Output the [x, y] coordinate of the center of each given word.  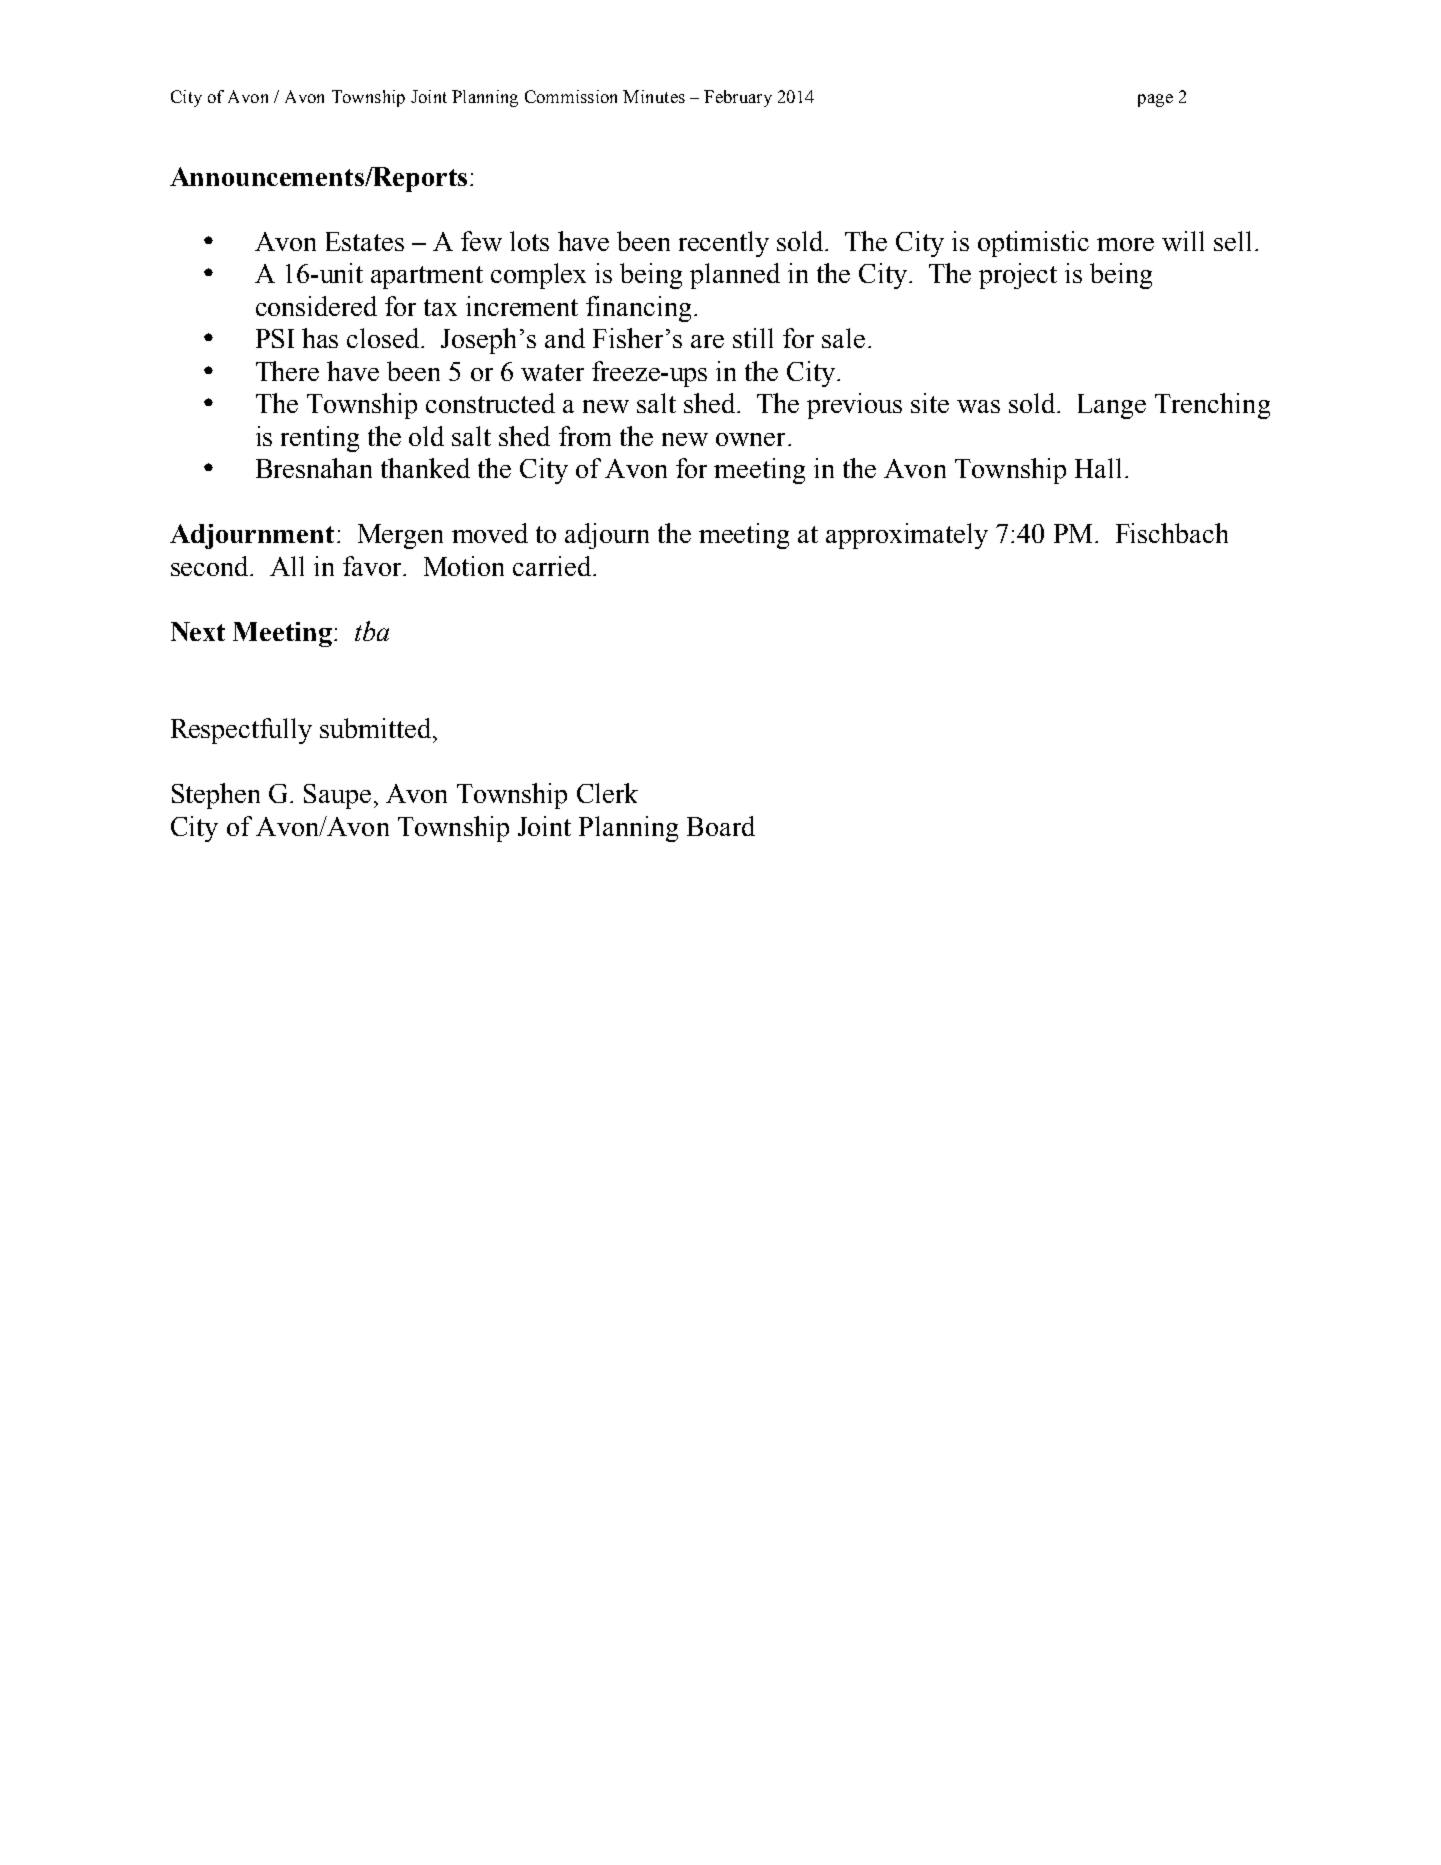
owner [750, 439]
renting [320, 439]
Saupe [337, 796]
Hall [1098, 468]
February [738, 98]
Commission [571, 96]
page [1155, 100]
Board [721, 826]
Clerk [607, 793]
